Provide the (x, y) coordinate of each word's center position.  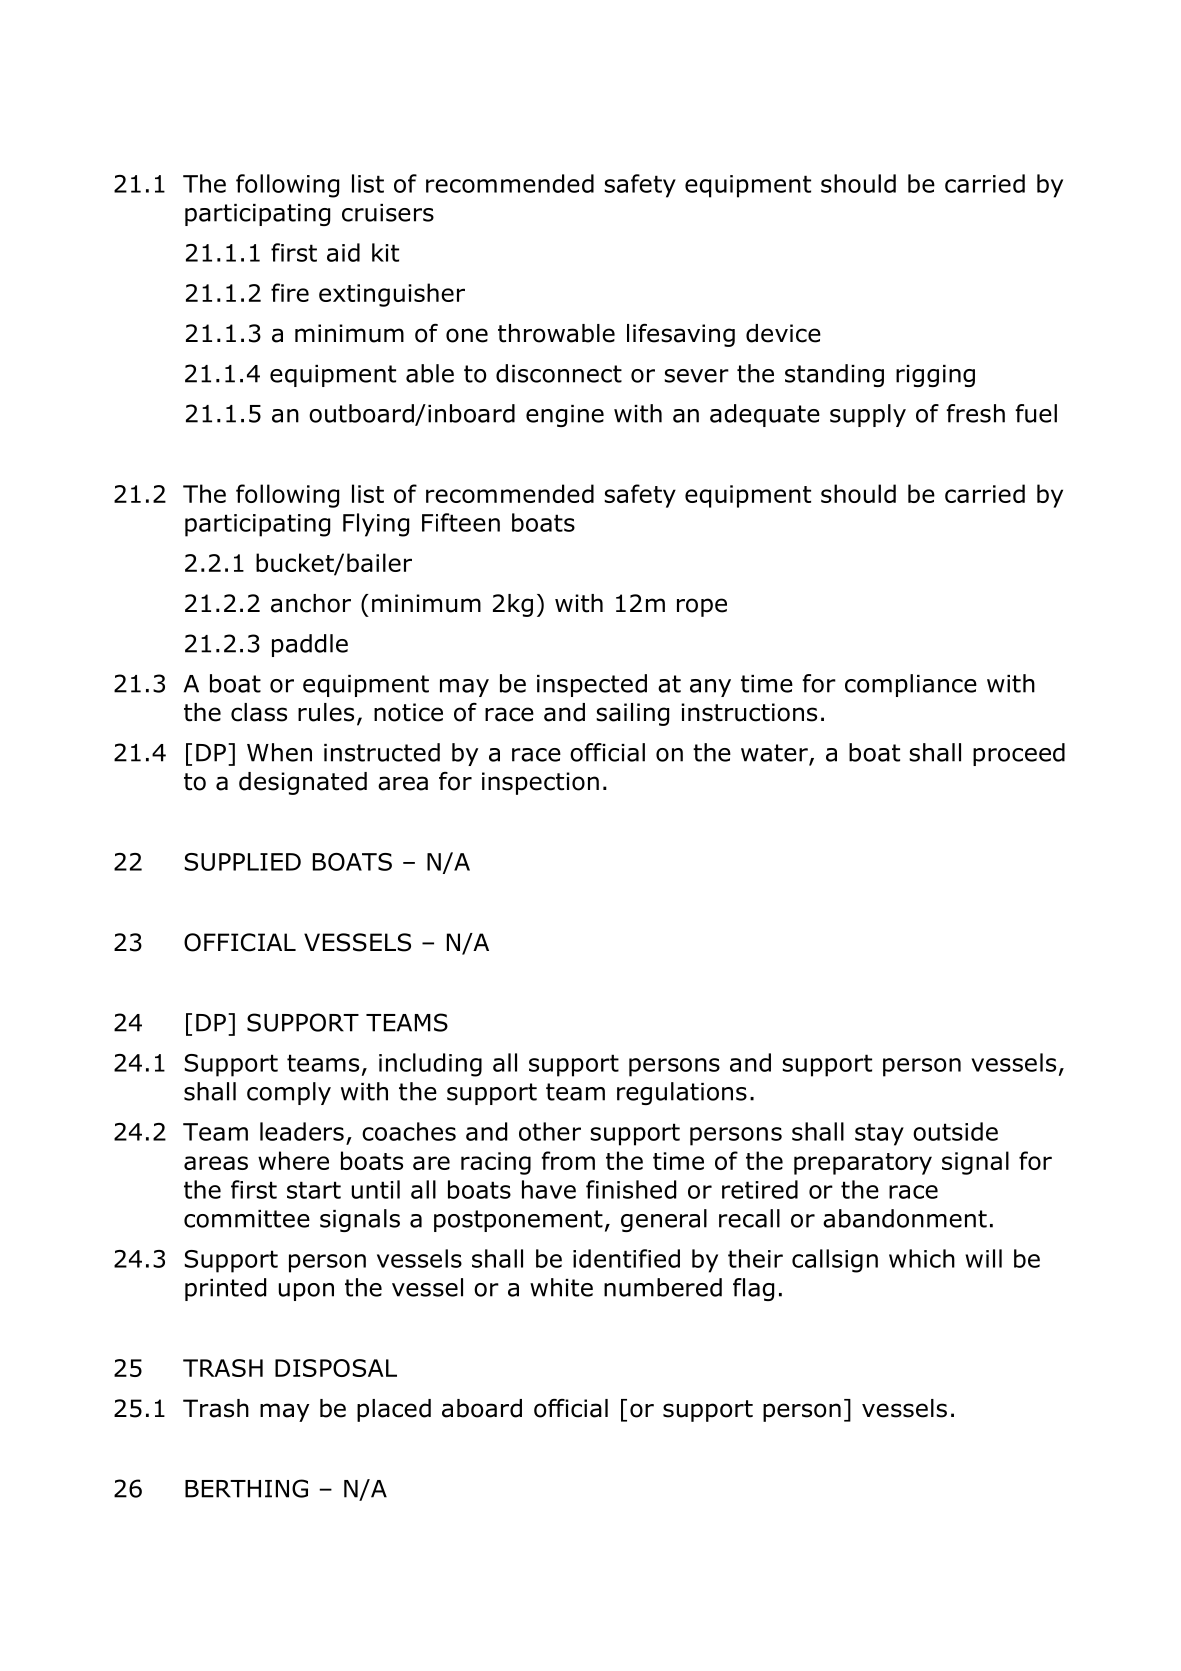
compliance (911, 685)
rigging (935, 376)
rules (326, 712)
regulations (682, 1093)
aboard (482, 1408)
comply (289, 1093)
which (922, 1258)
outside (955, 1131)
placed (394, 1410)
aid (343, 252)
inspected (592, 685)
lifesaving (681, 335)
